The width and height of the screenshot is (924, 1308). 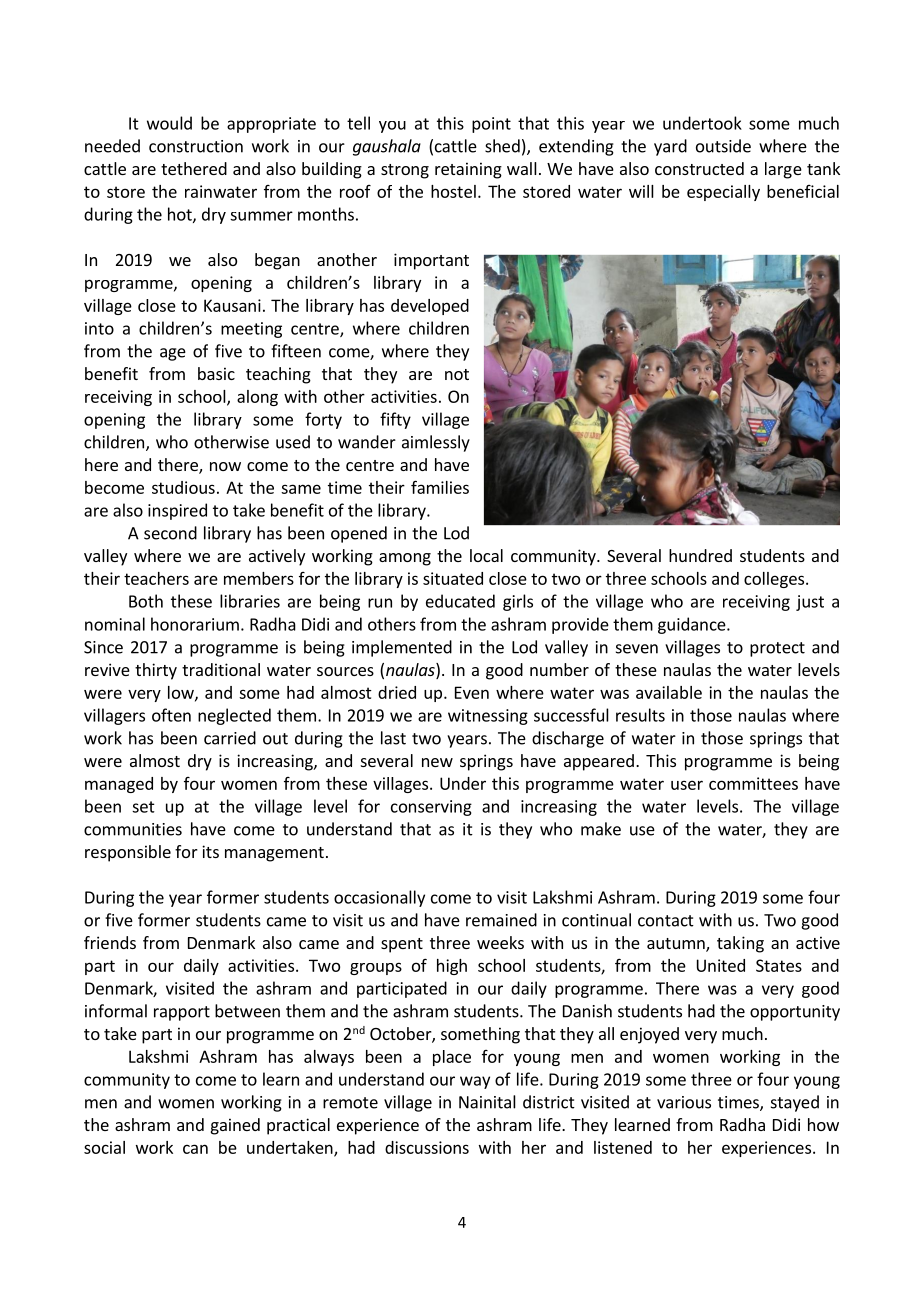 I want to click on retaining, so click(x=468, y=170).
